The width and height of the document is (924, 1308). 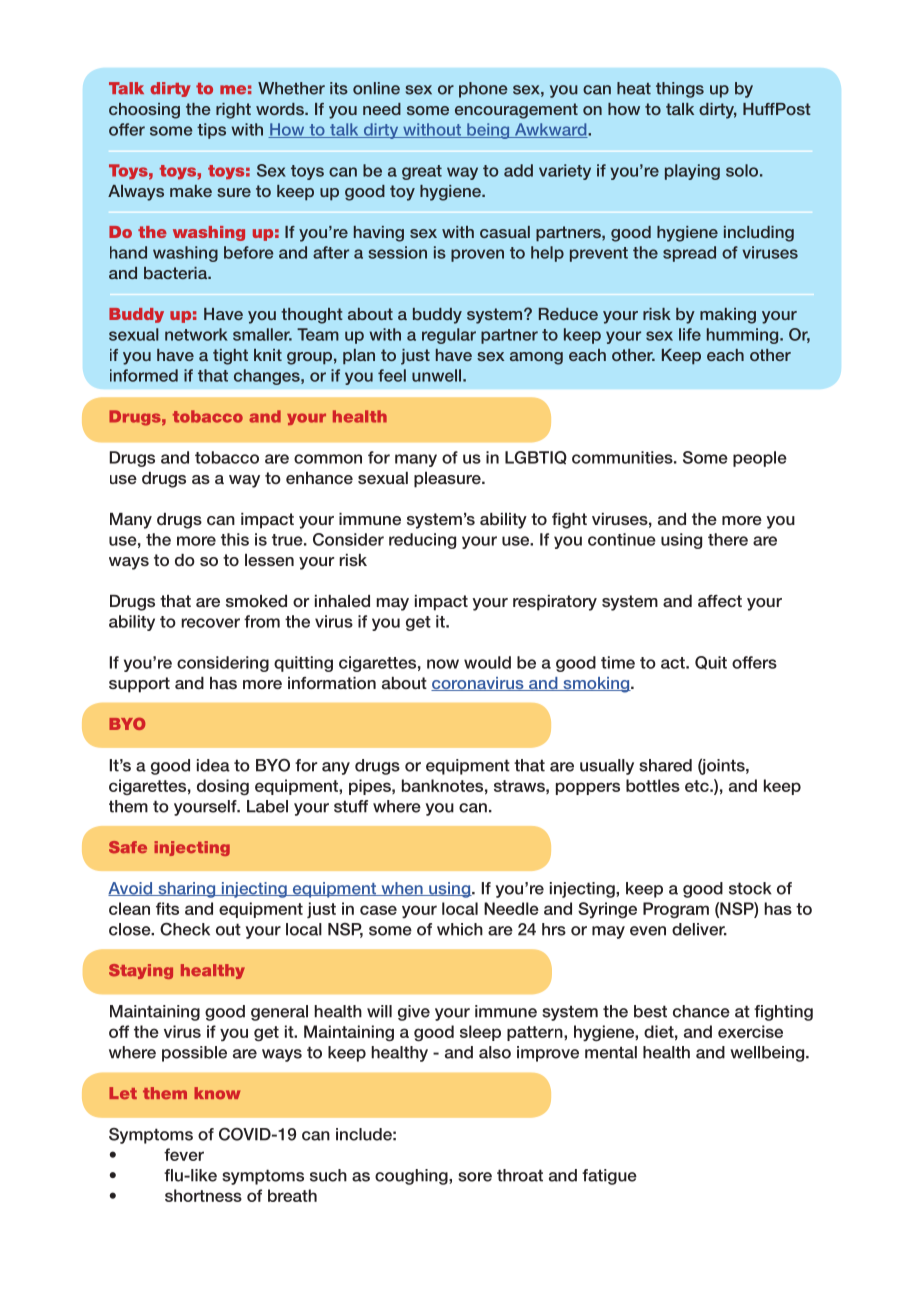 What do you see at coordinates (184, 1154) in the document?
I see `fever` at bounding box center [184, 1154].
